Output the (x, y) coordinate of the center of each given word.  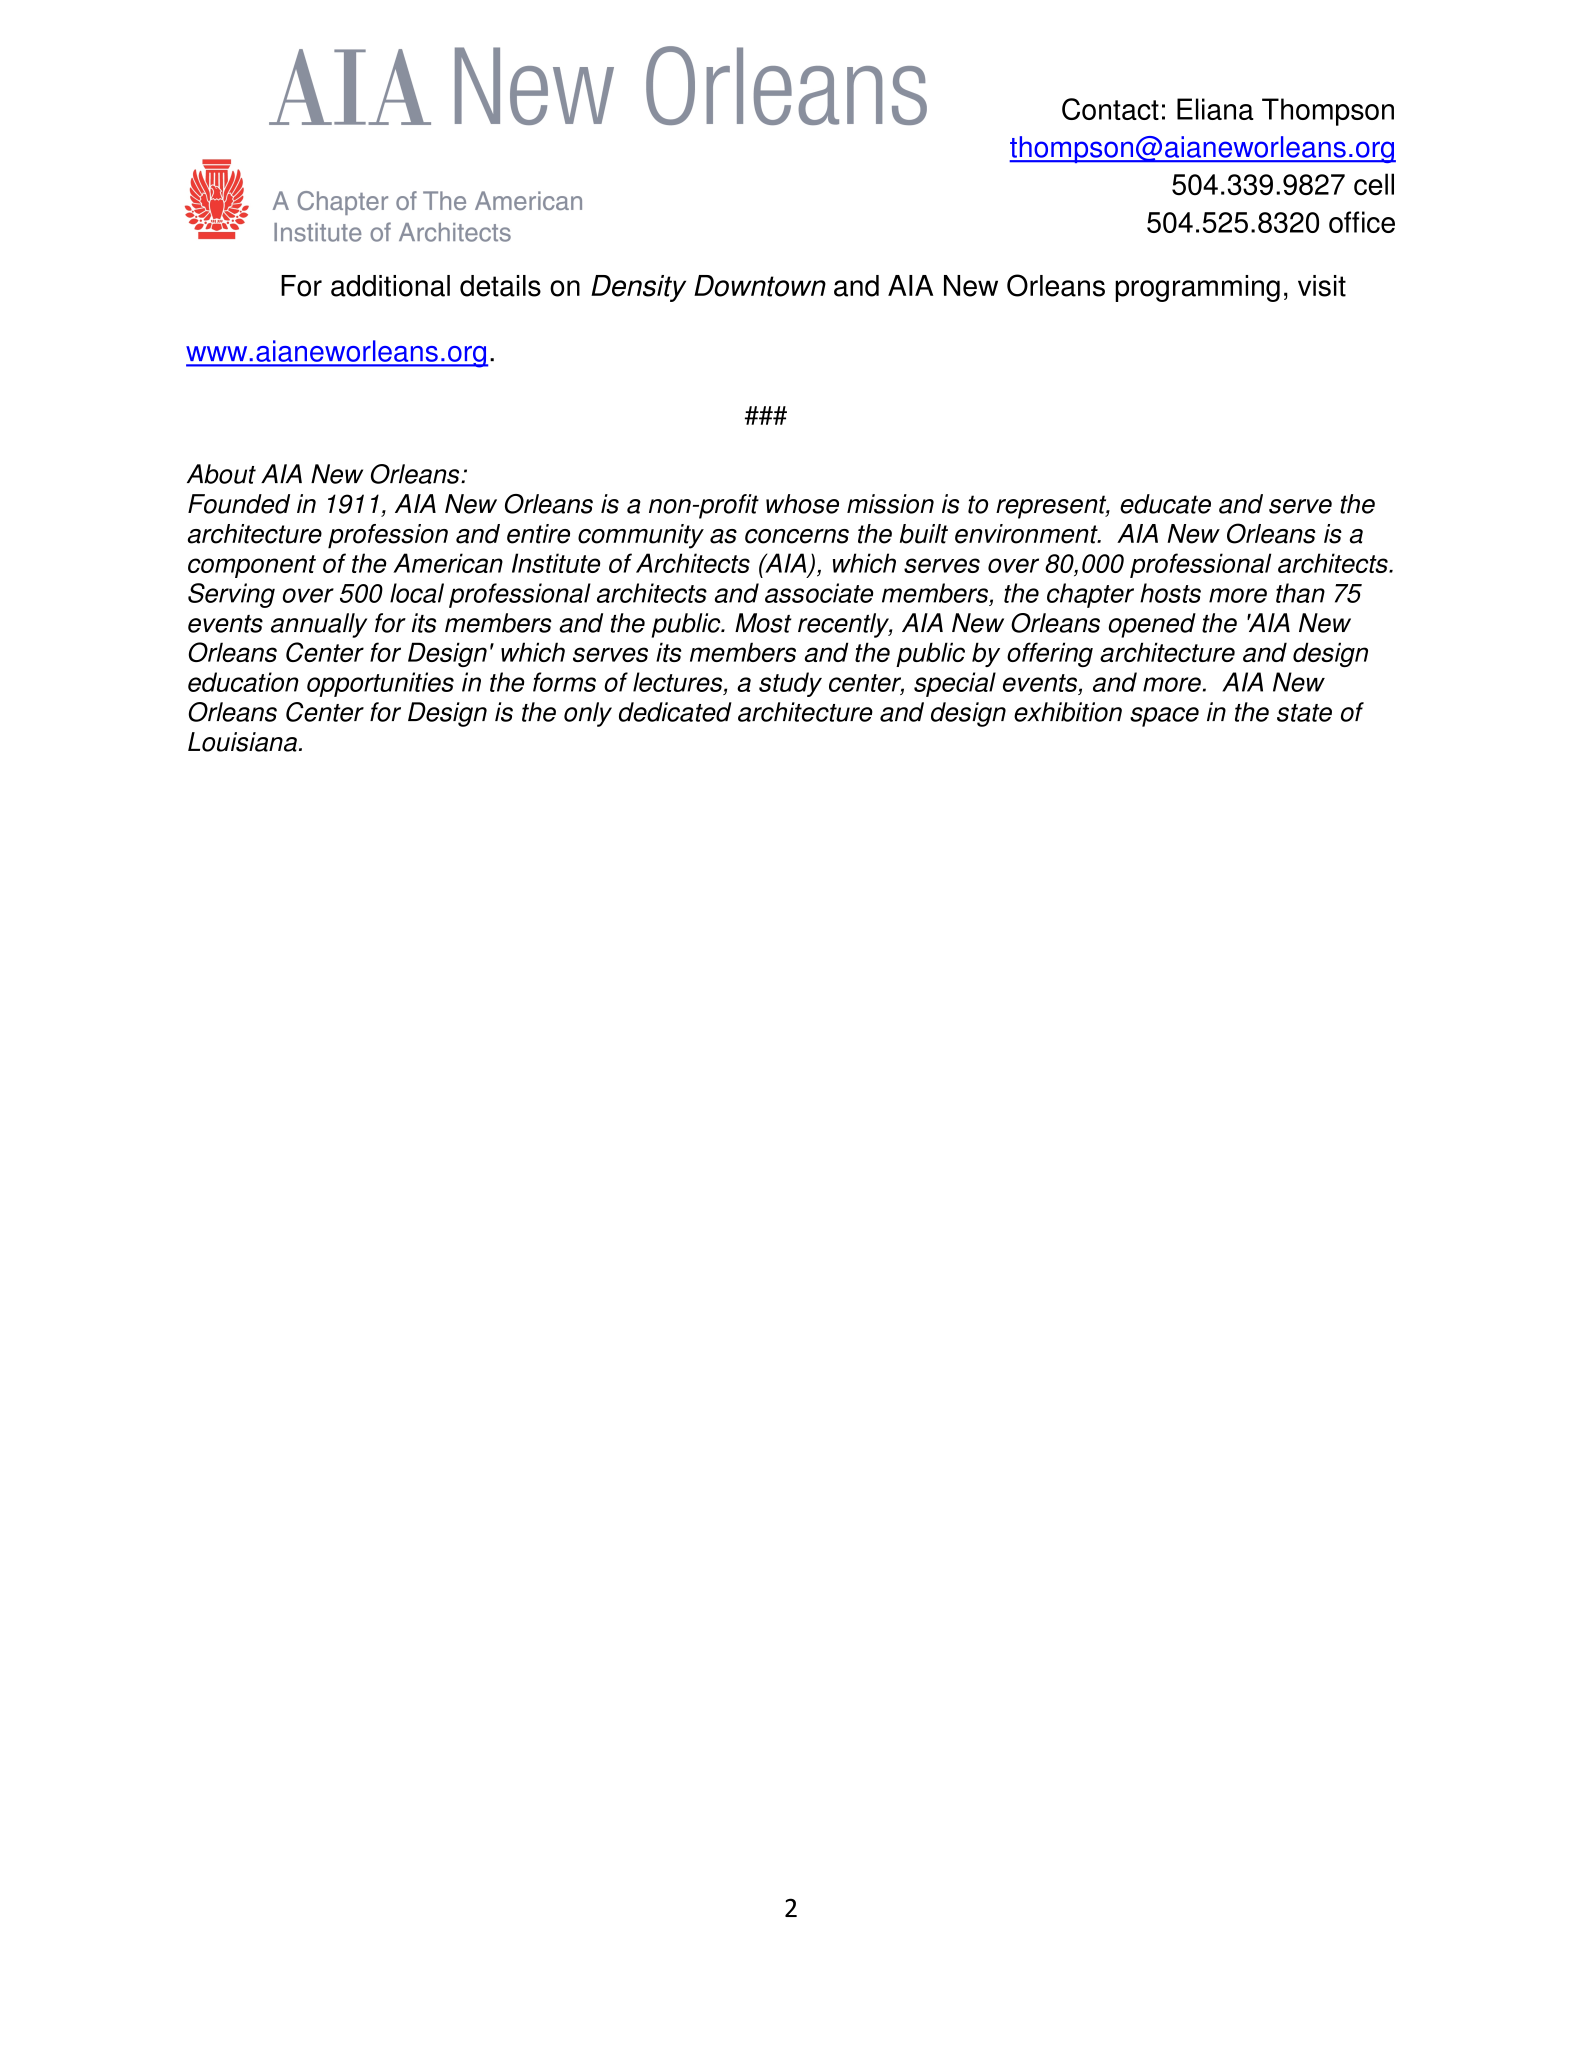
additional (390, 286)
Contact (1110, 109)
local (417, 593)
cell (1374, 184)
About (221, 474)
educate (1165, 504)
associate (819, 593)
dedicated (675, 712)
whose (802, 504)
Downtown (760, 286)
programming (1197, 288)
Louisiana (242, 742)
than (1300, 593)
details (500, 286)
